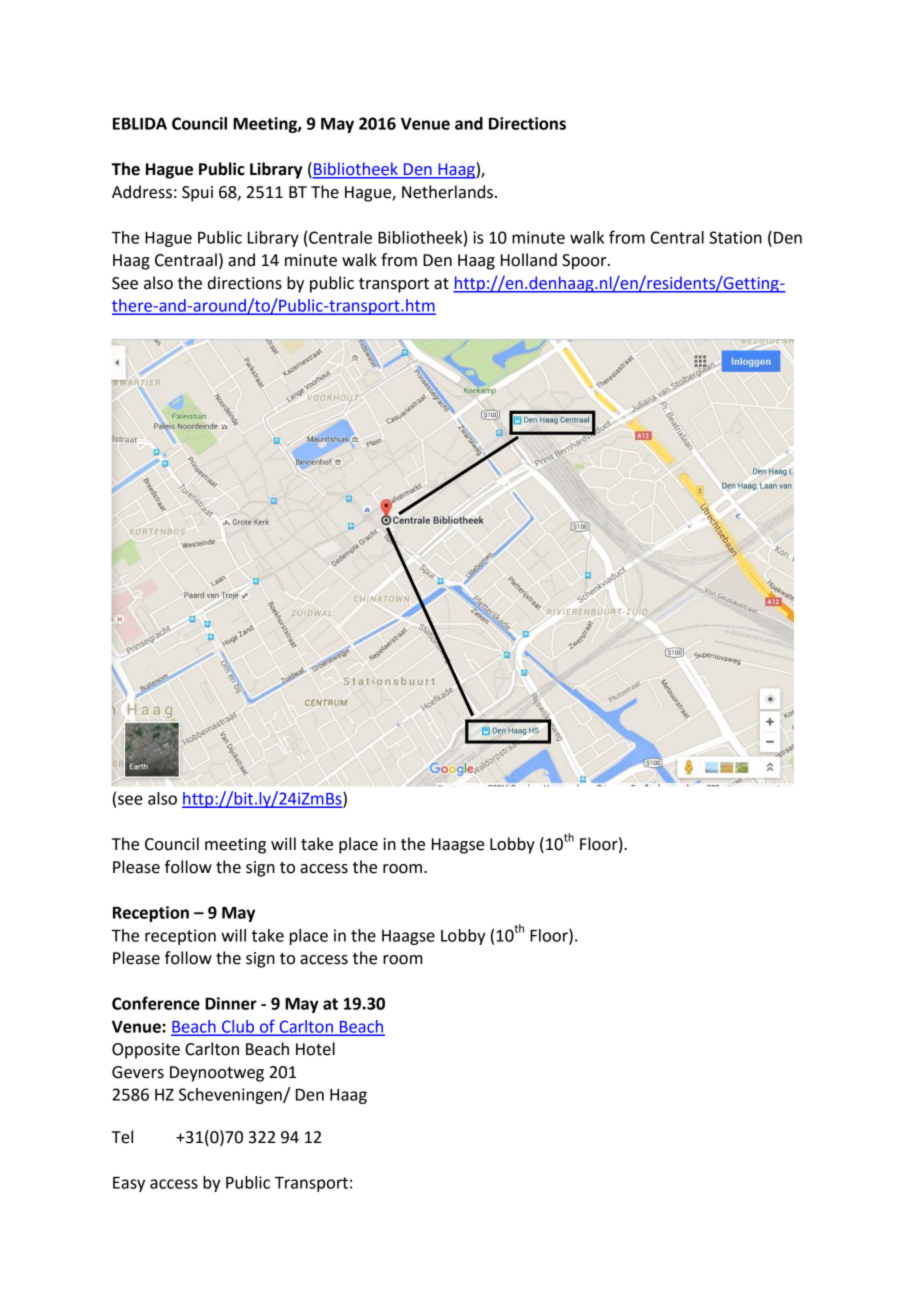 Image resolution: width=924 pixels, height=1308 pixels. Describe the element at coordinates (142, 192) in the document. I see `Address` at that location.
